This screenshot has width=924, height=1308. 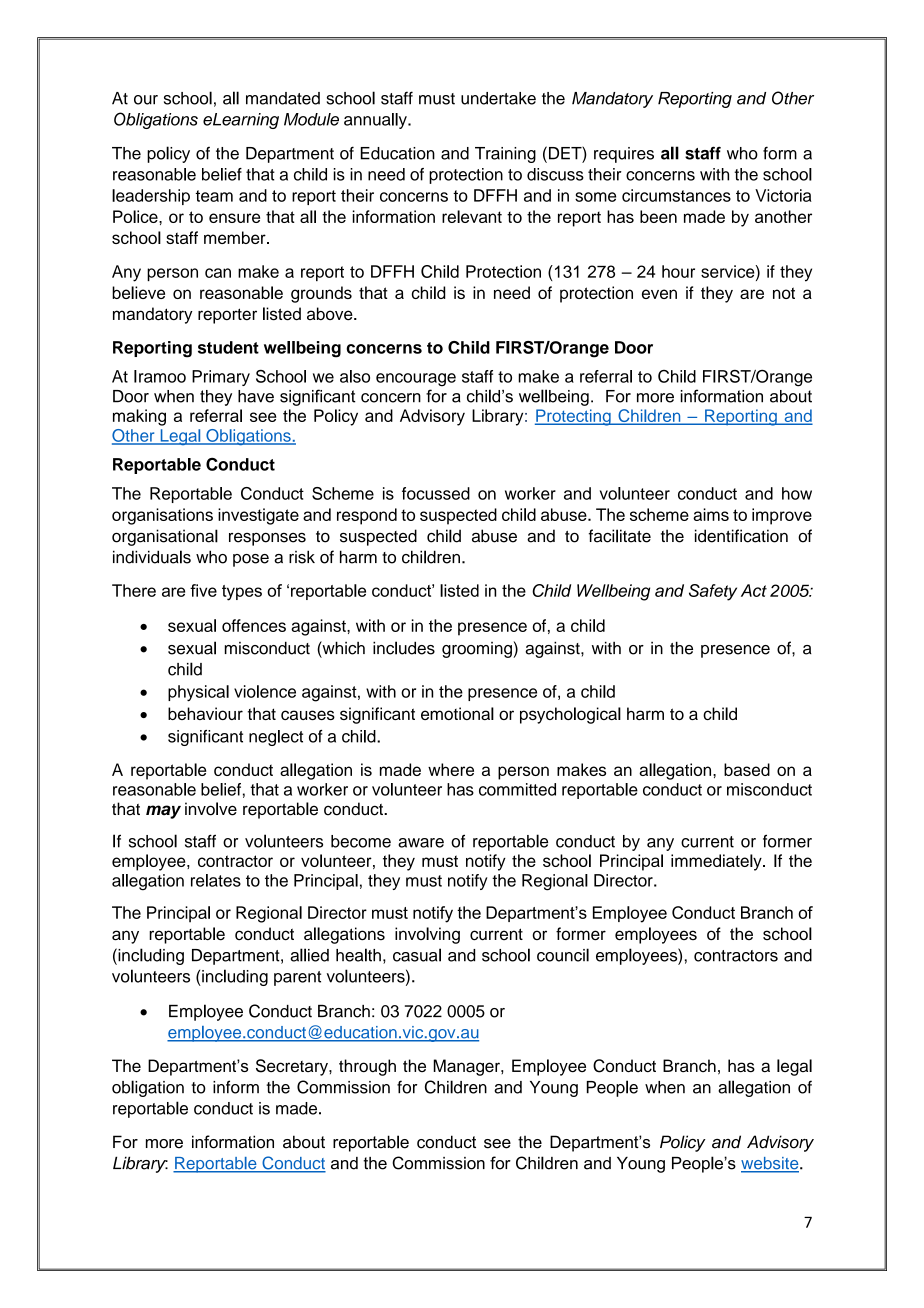 I want to click on Training, so click(x=505, y=155).
